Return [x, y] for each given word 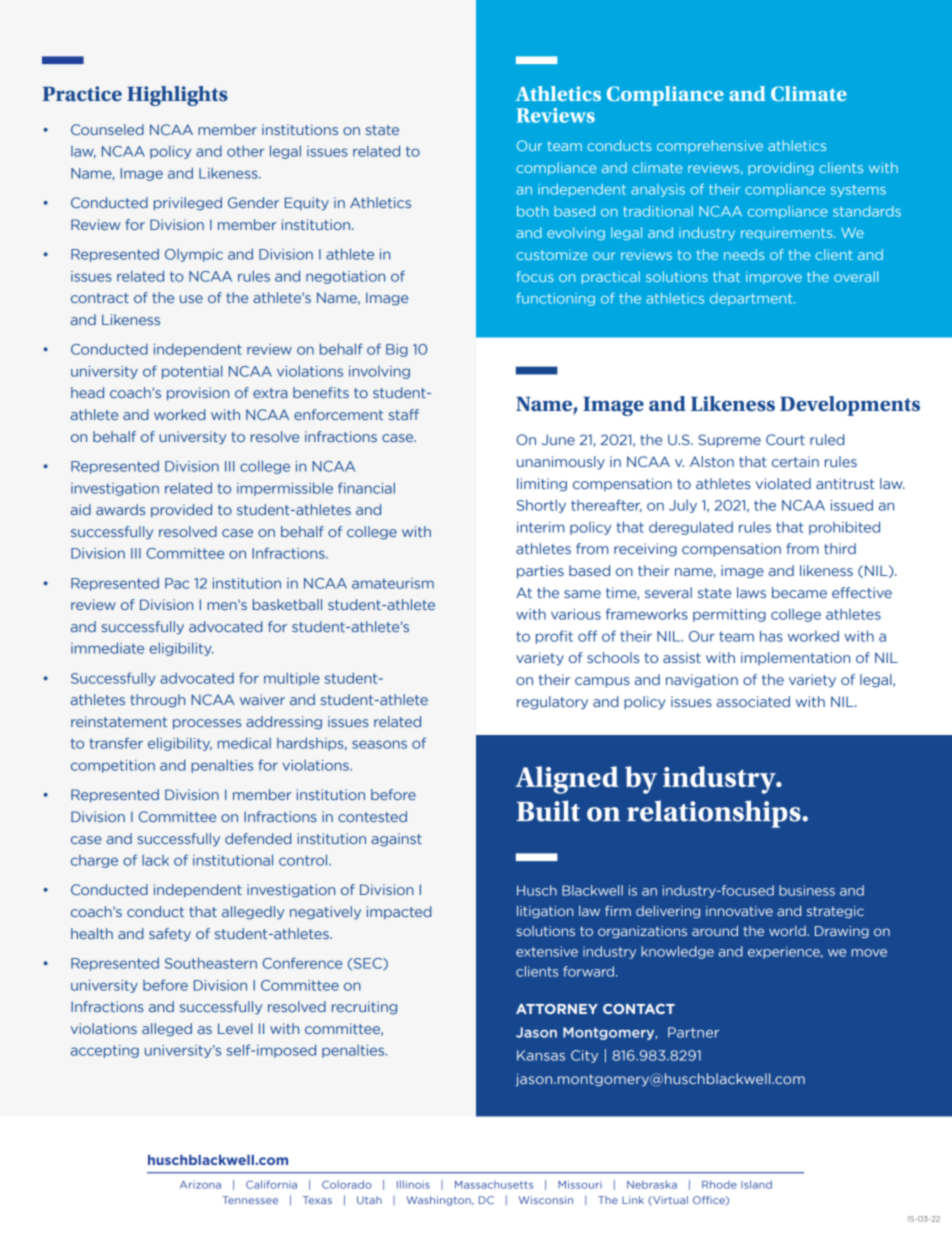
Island [756, 1184]
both [532, 211]
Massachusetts [494, 1185]
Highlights [177, 96]
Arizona [200, 1185]
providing [781, 168]
